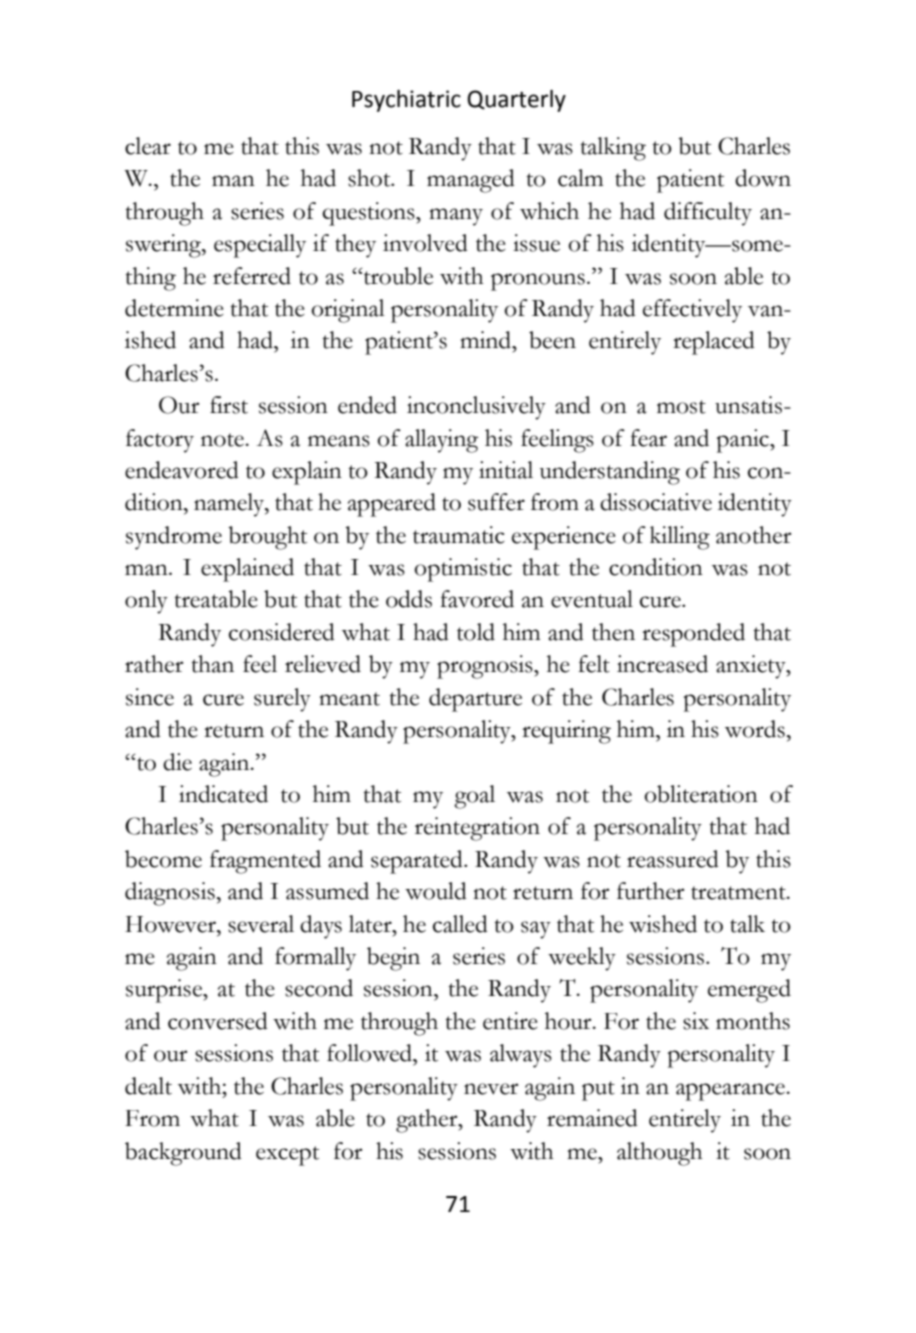  Describe the element at coordinates (660, 1154) in the screenshot. I see `although` at that location.
